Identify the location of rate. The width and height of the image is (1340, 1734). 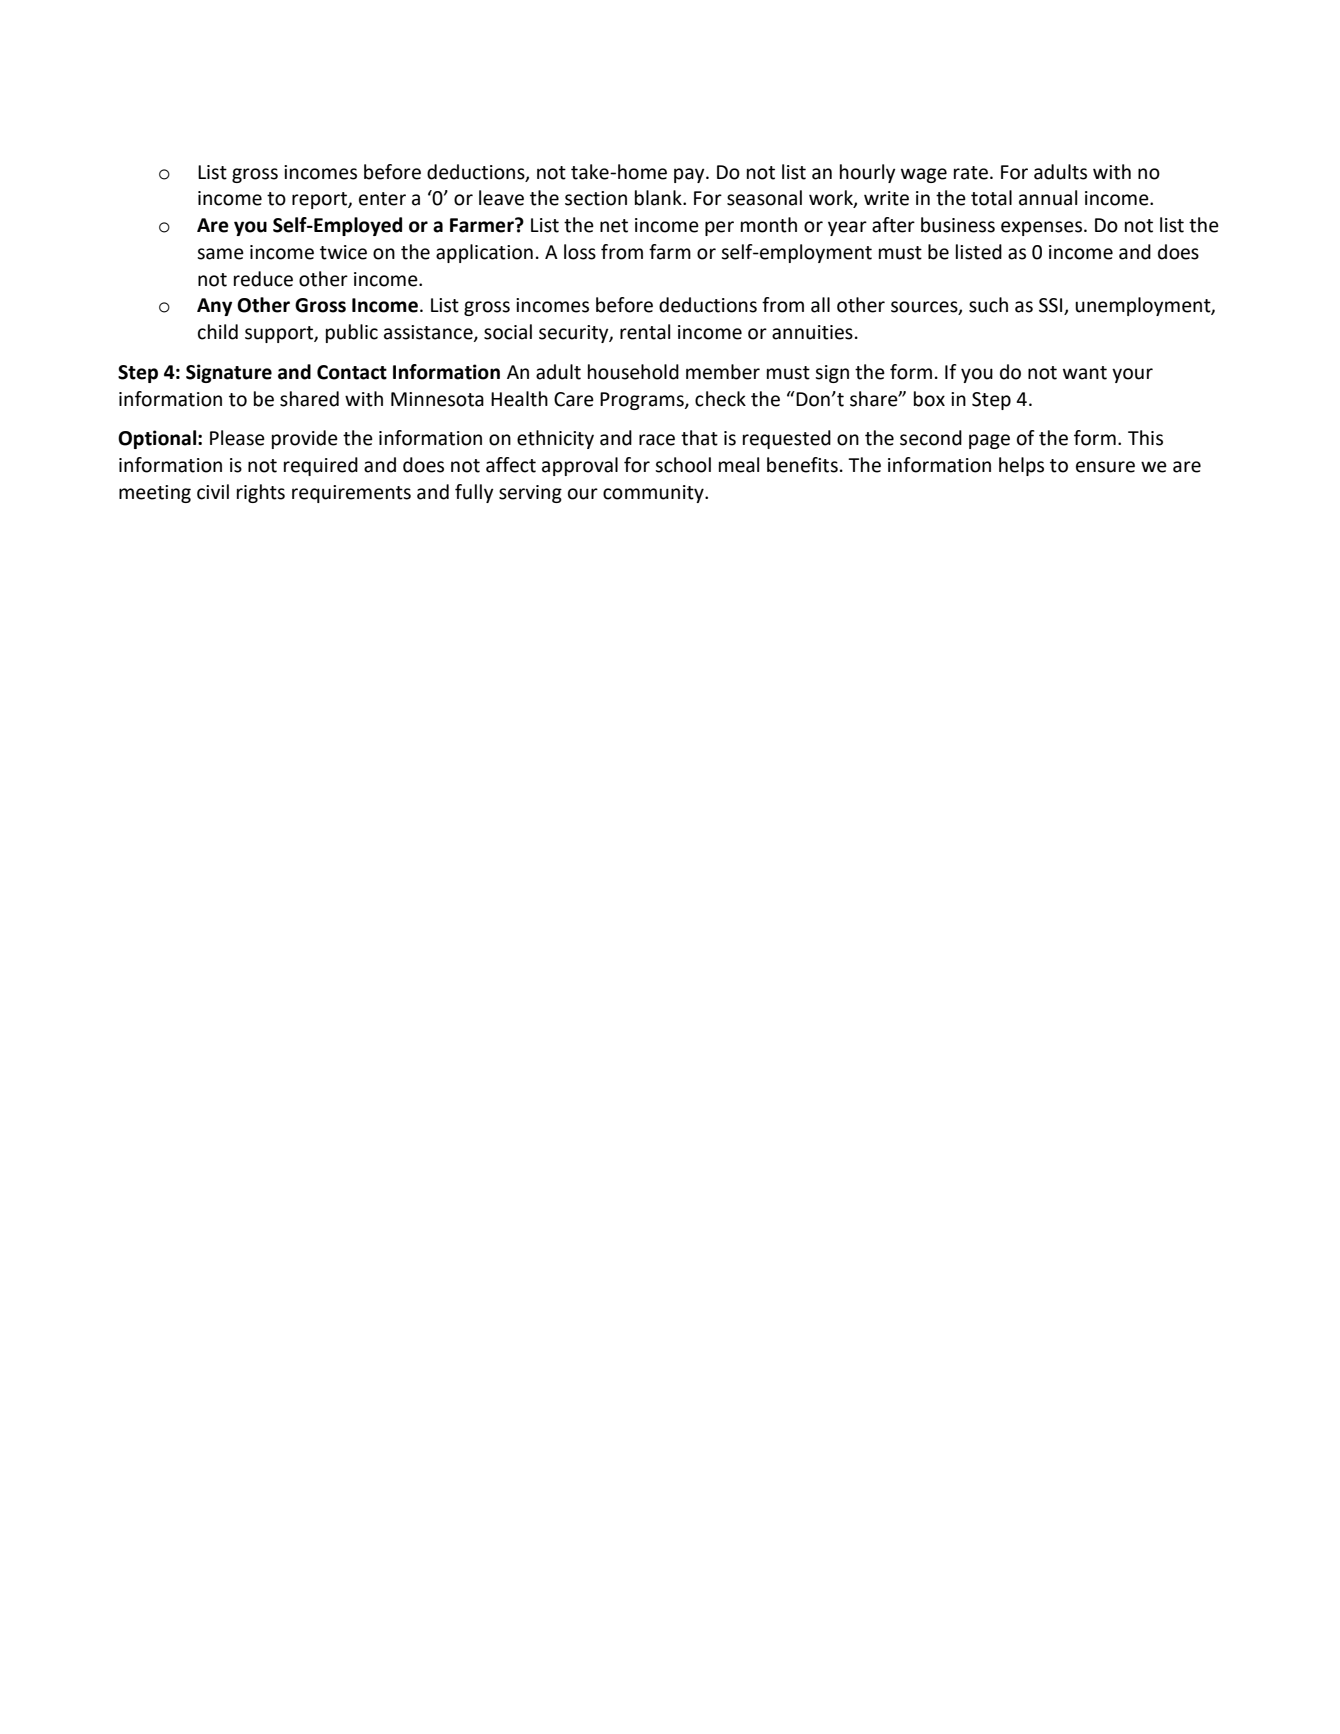
(971, 173).
